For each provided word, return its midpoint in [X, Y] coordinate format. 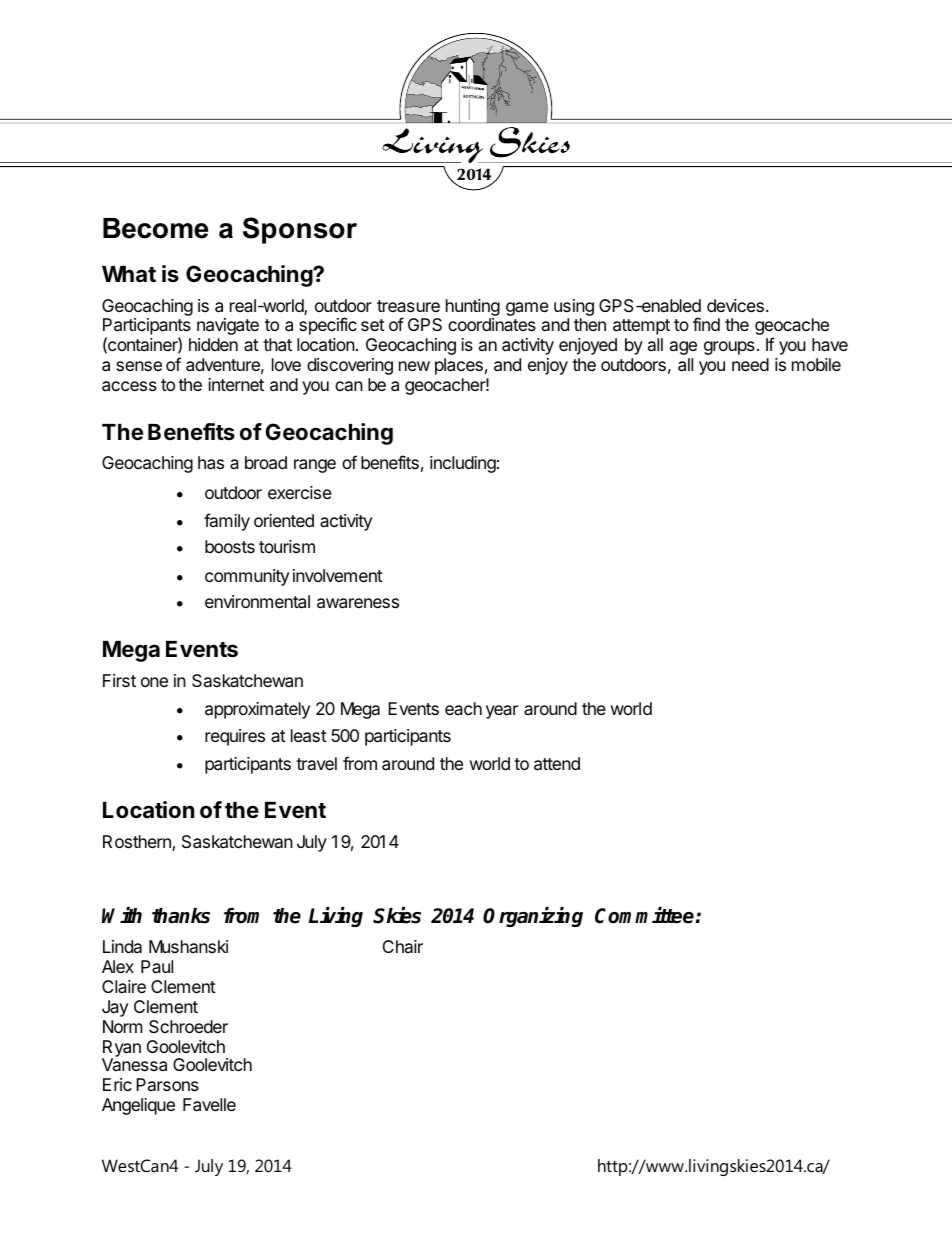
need [750, 364]
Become [155, 228]
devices [735, 305]
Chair [403, 946]
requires [235, 737]
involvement [338, 575]
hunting [473, 307]
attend [557, 764]
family [227, 522]
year [502, 712]
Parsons [167, 1084]
